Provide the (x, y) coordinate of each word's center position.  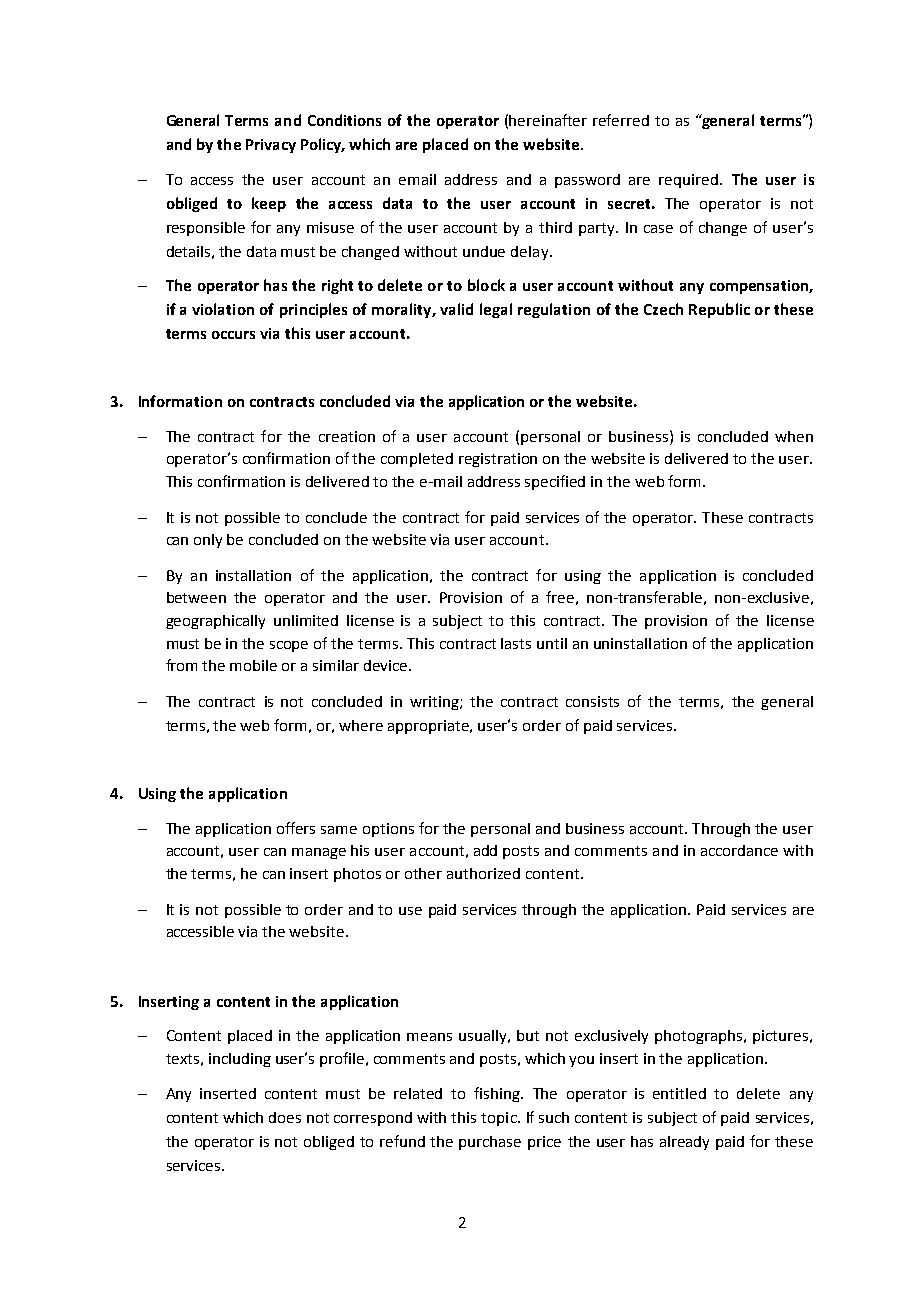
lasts (516, 643)
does (285, 1117)
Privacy (271, 146)
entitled (679, 1093)
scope (289, 646)
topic (500, 1119)
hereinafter (548, 120)
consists (592, 701)
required (690, 181)
